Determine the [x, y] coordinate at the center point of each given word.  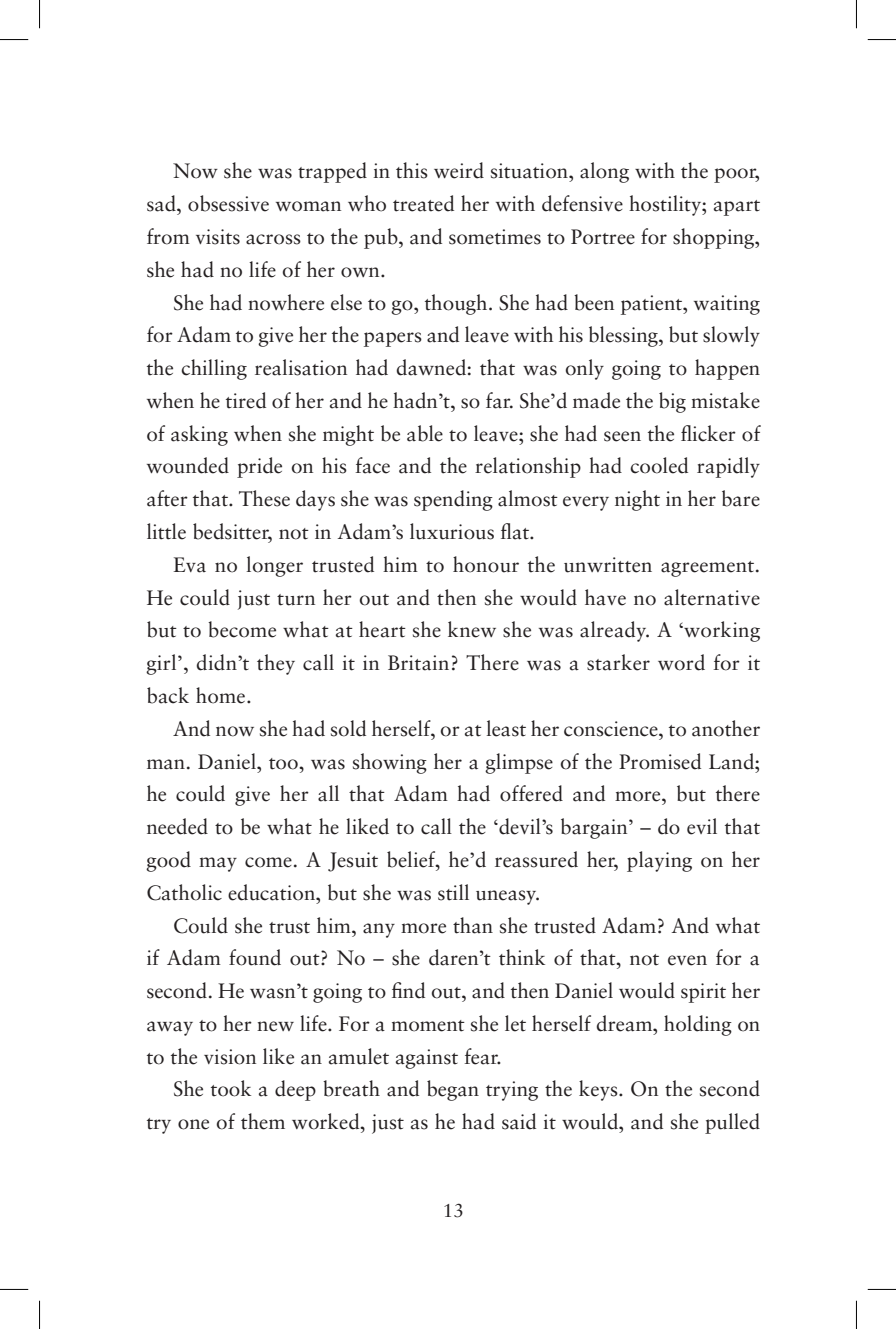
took [231, 1088]
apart [737, 208]
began [453, 1090]
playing [659, 861]
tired [246, 400]
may [218, 864]
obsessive [228, 203]
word [681, 662]
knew [472, 629]
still [453, 892]
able [425, 433]
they [276, 664]
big [672, 402]
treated [423, 203]
